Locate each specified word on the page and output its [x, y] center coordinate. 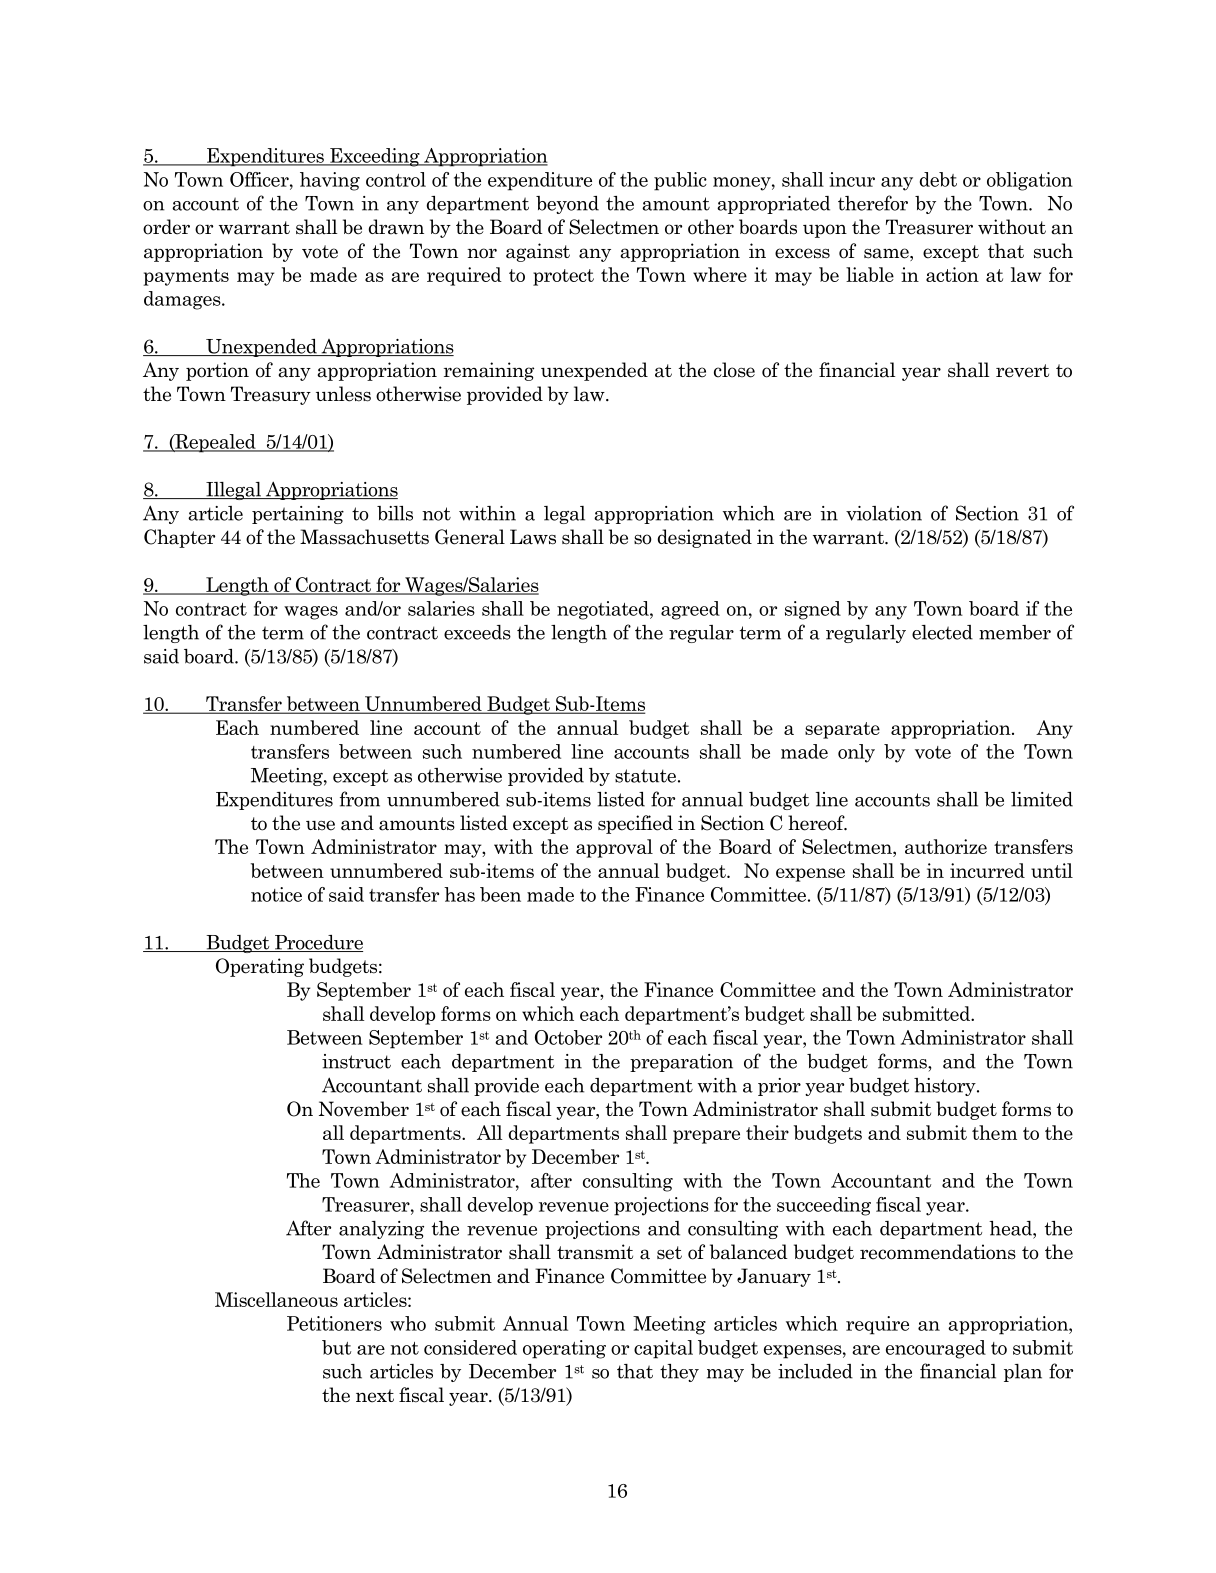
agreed [690, 610]
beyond [567, 205]
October [568, 1037]
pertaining [298, 515]
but [336, 1347]
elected [942, 632]
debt [938, 179]
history [946, 1087]
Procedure [318, 943]
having [330, 181]
